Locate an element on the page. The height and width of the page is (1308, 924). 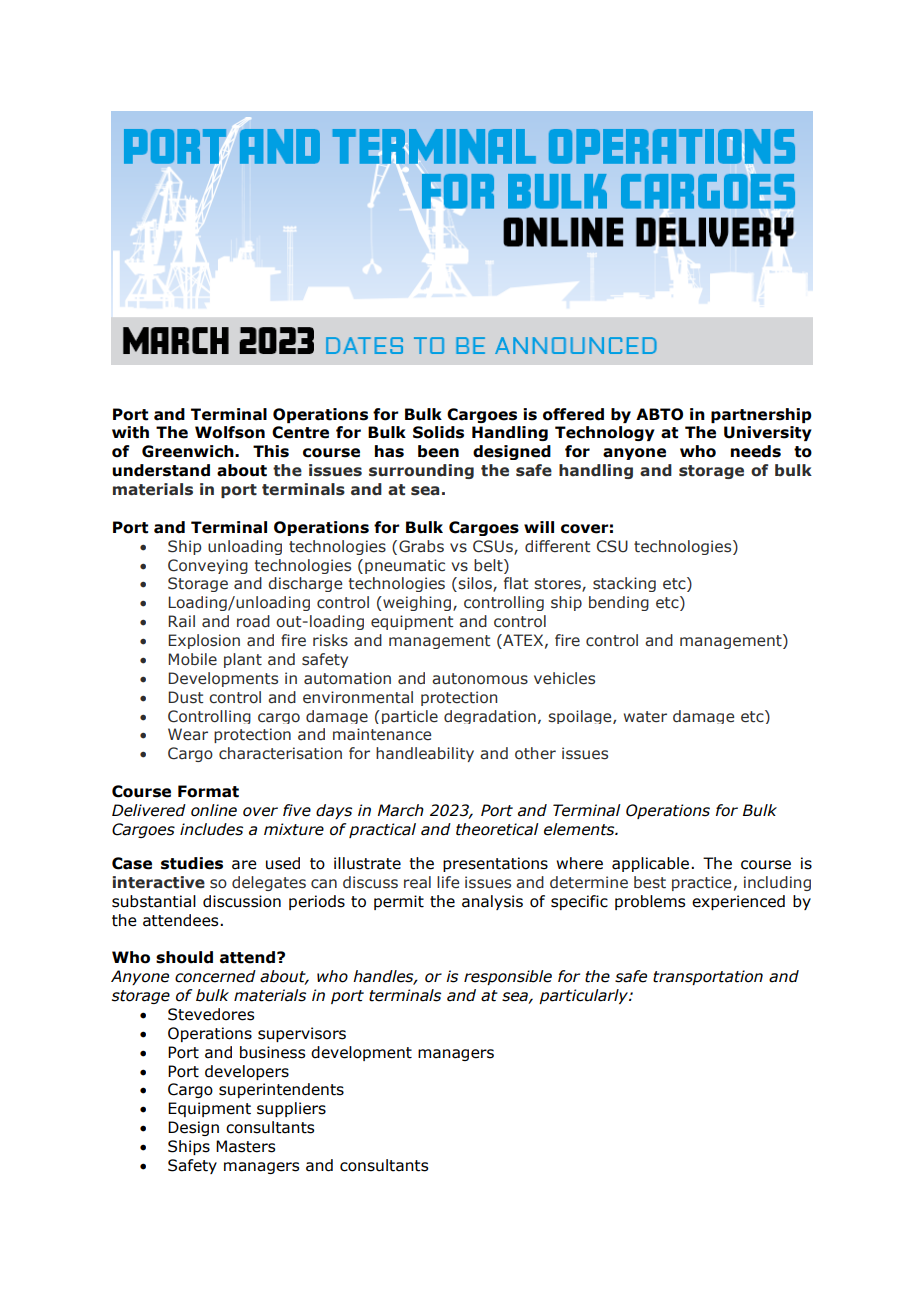
Masters is located at coordinates (245, 1146).
